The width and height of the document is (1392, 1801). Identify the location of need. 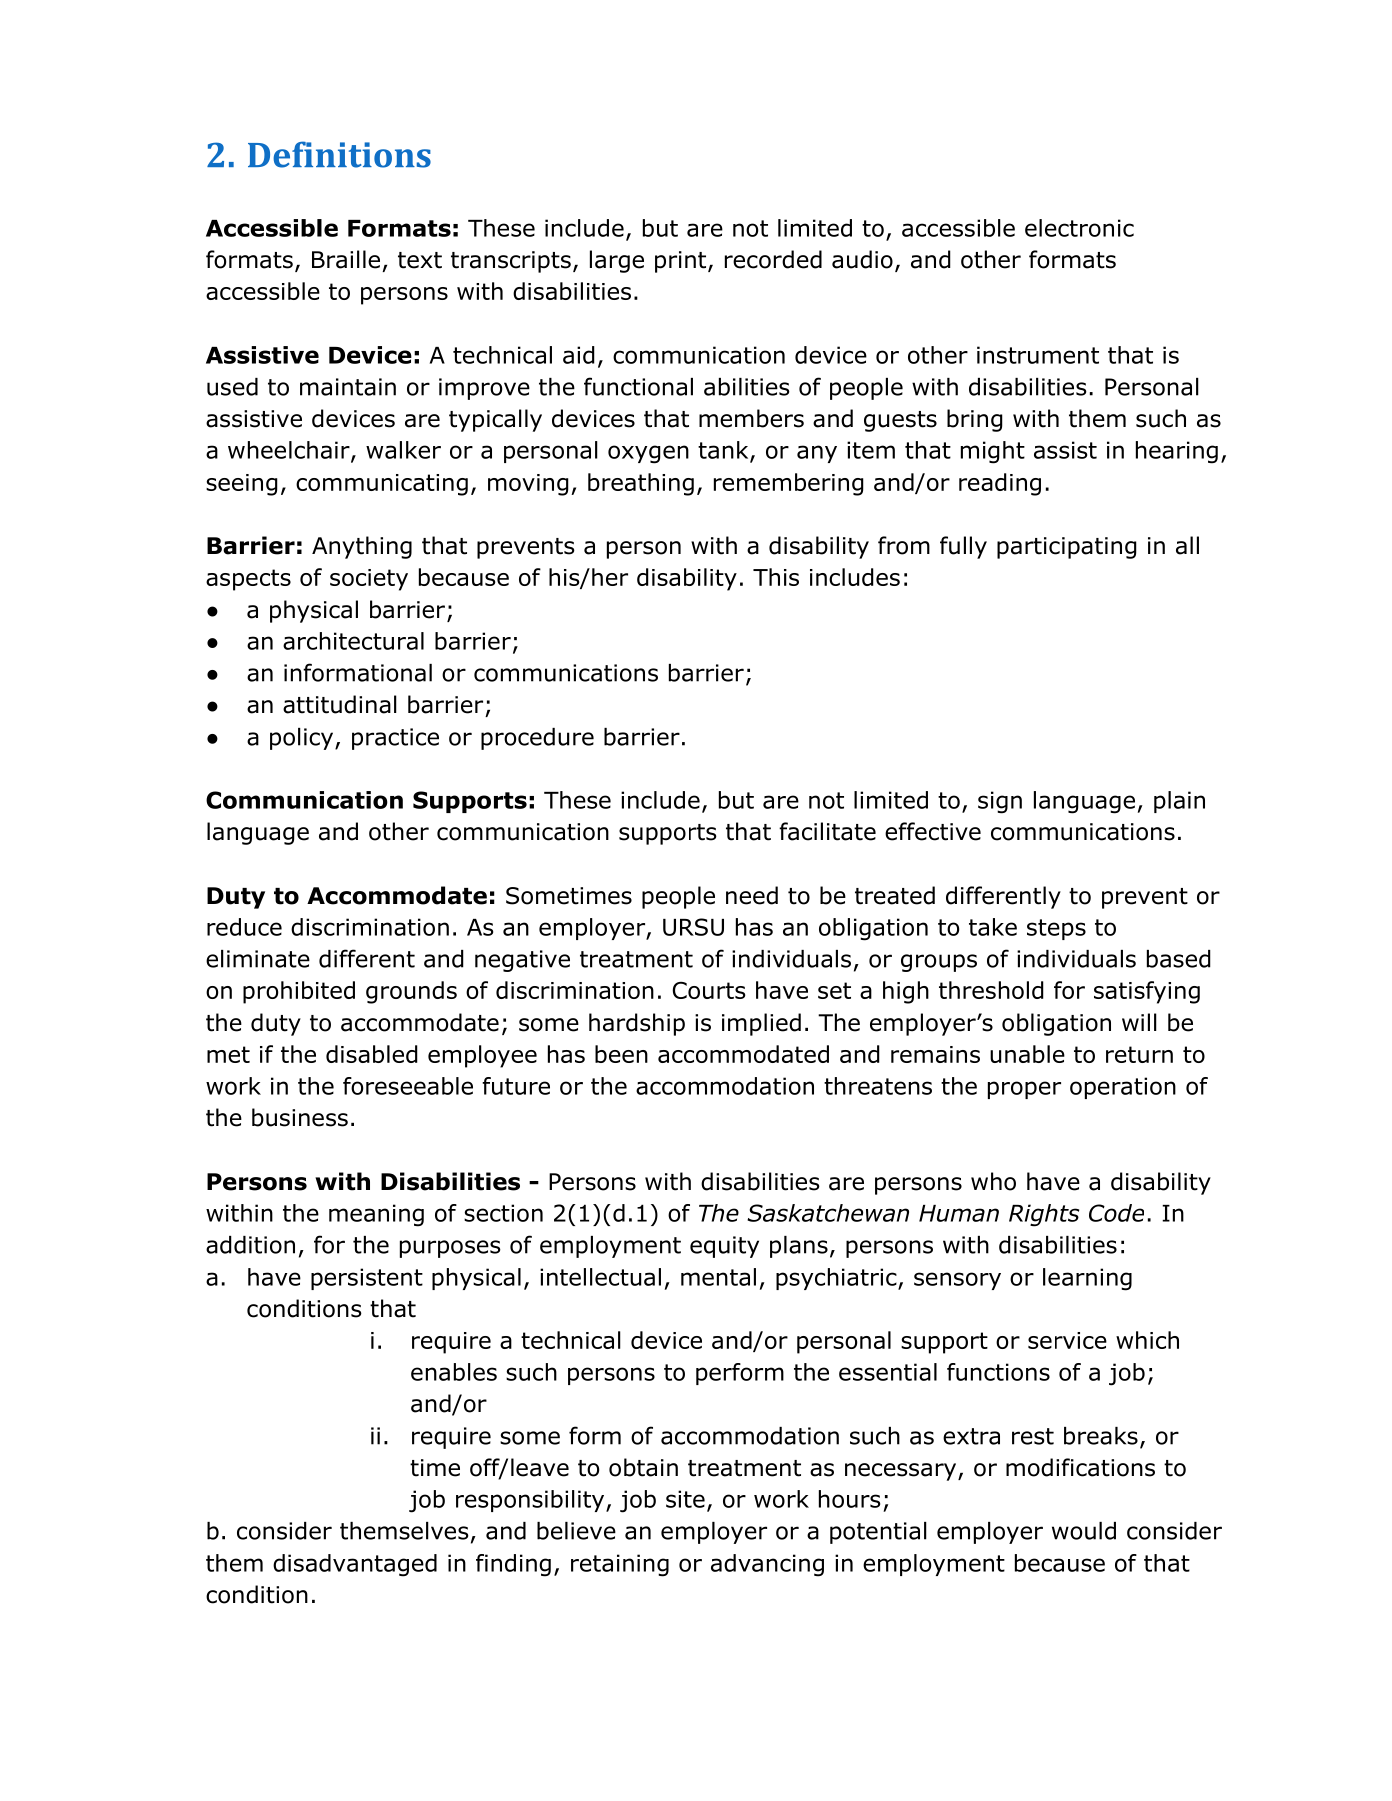
(752, 895).
